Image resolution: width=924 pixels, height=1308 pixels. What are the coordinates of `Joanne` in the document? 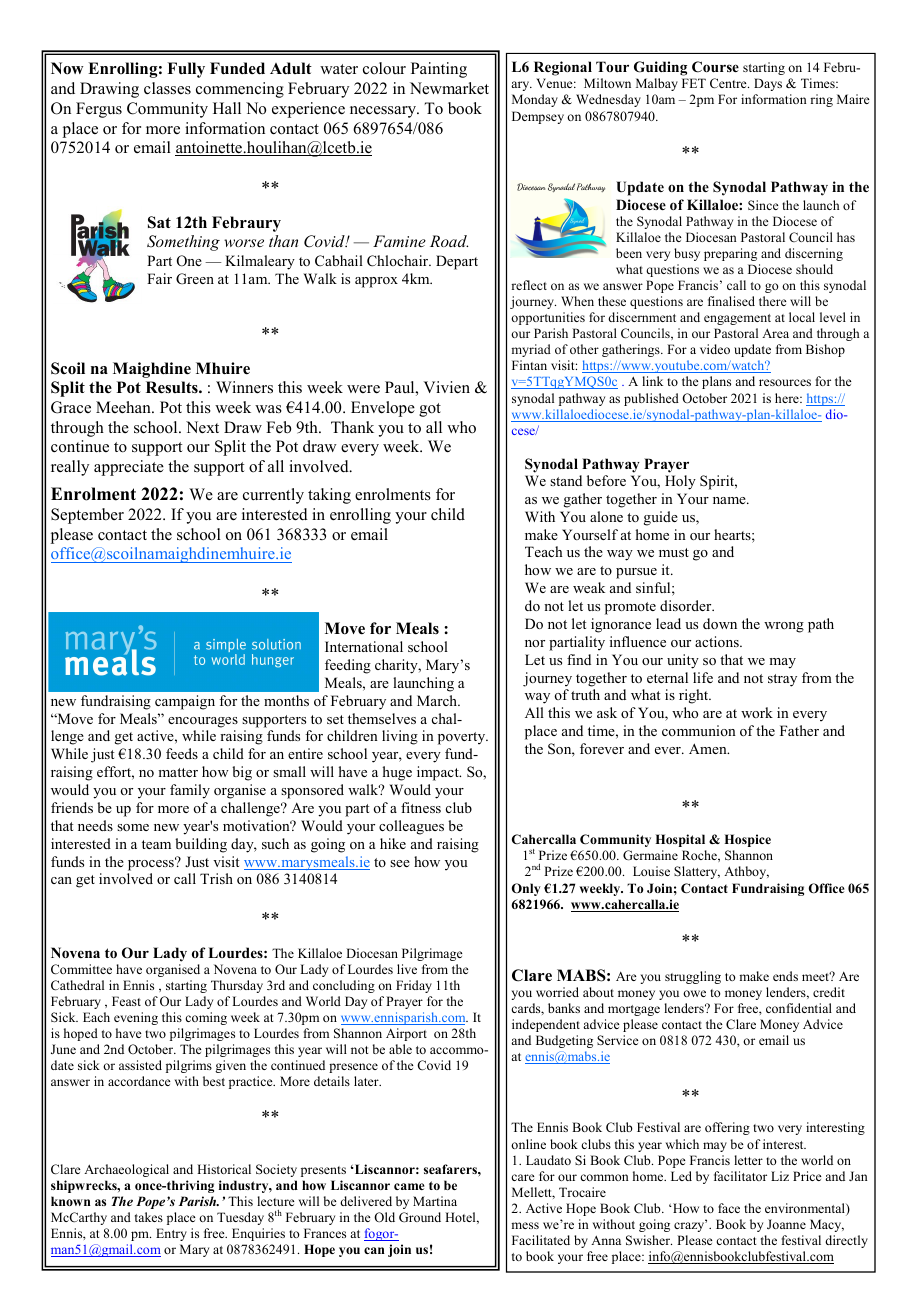 It's located at (786, 1224).
